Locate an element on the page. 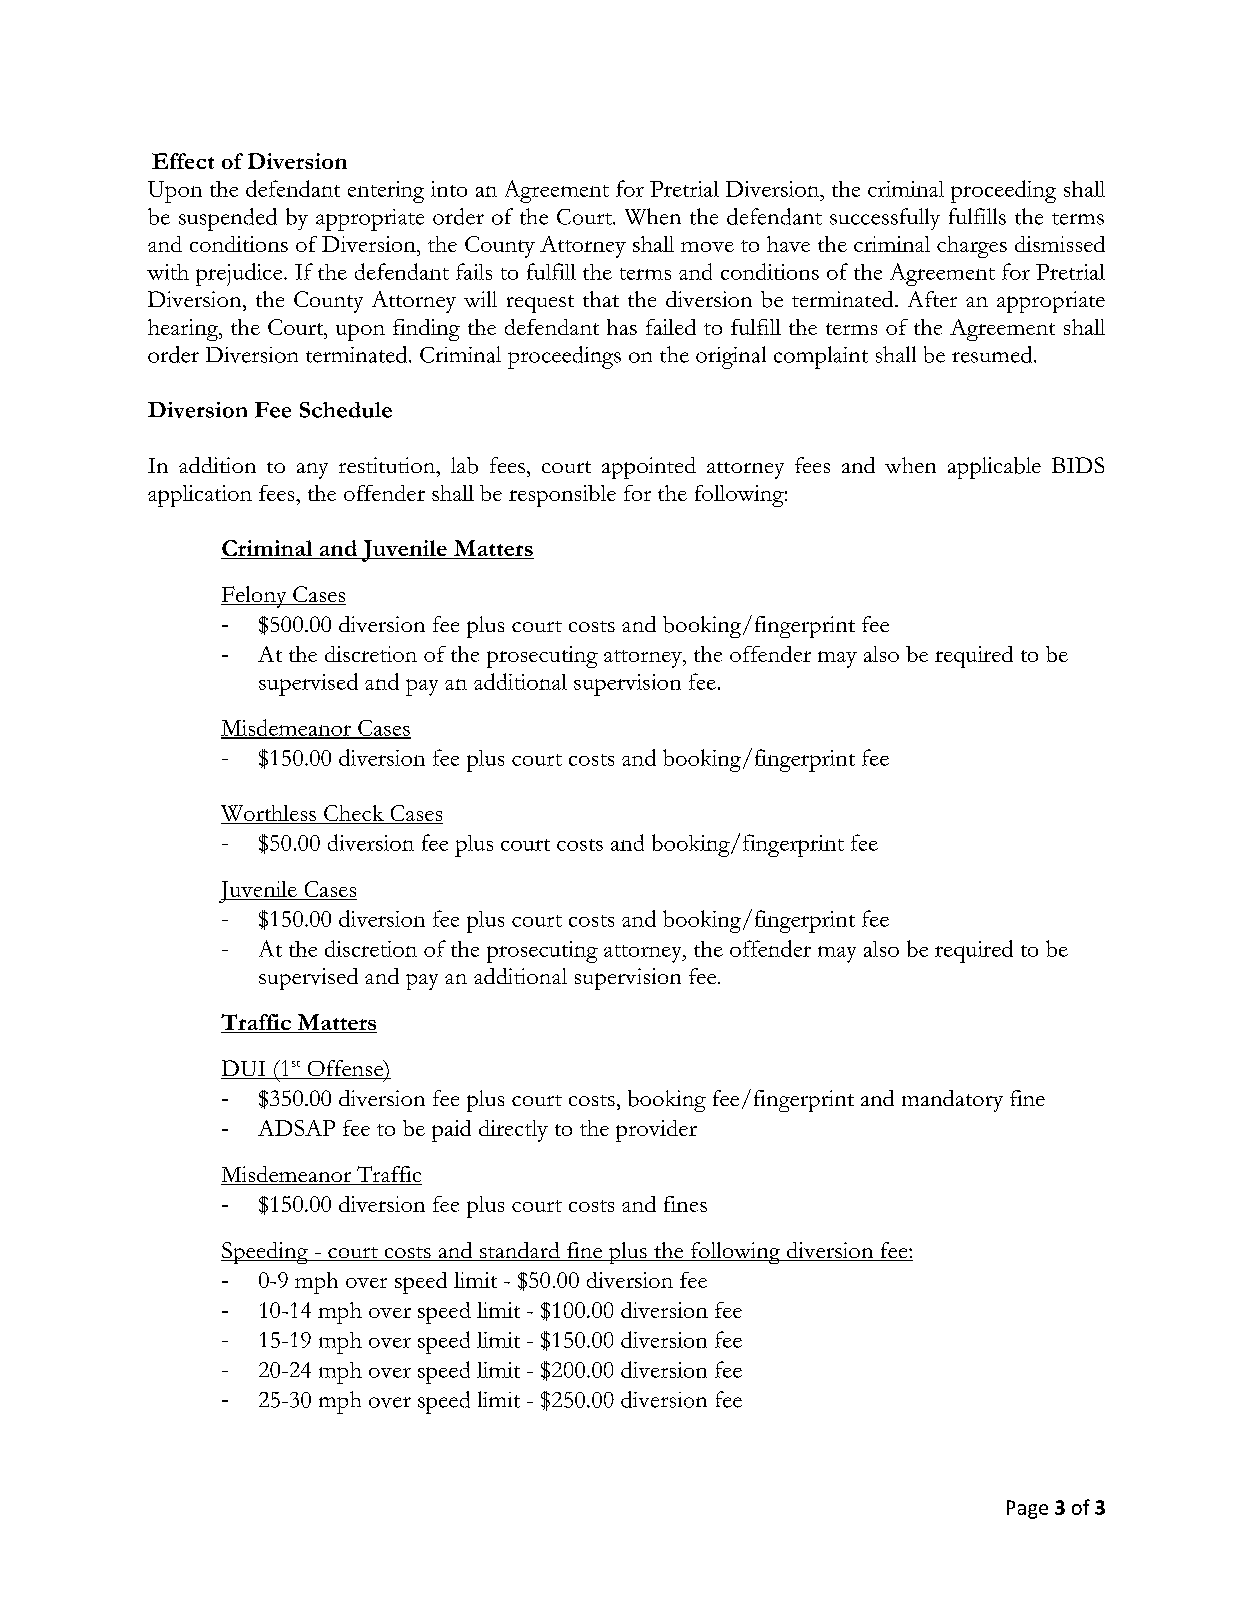  standard is located at coordinates (520, 1251).
